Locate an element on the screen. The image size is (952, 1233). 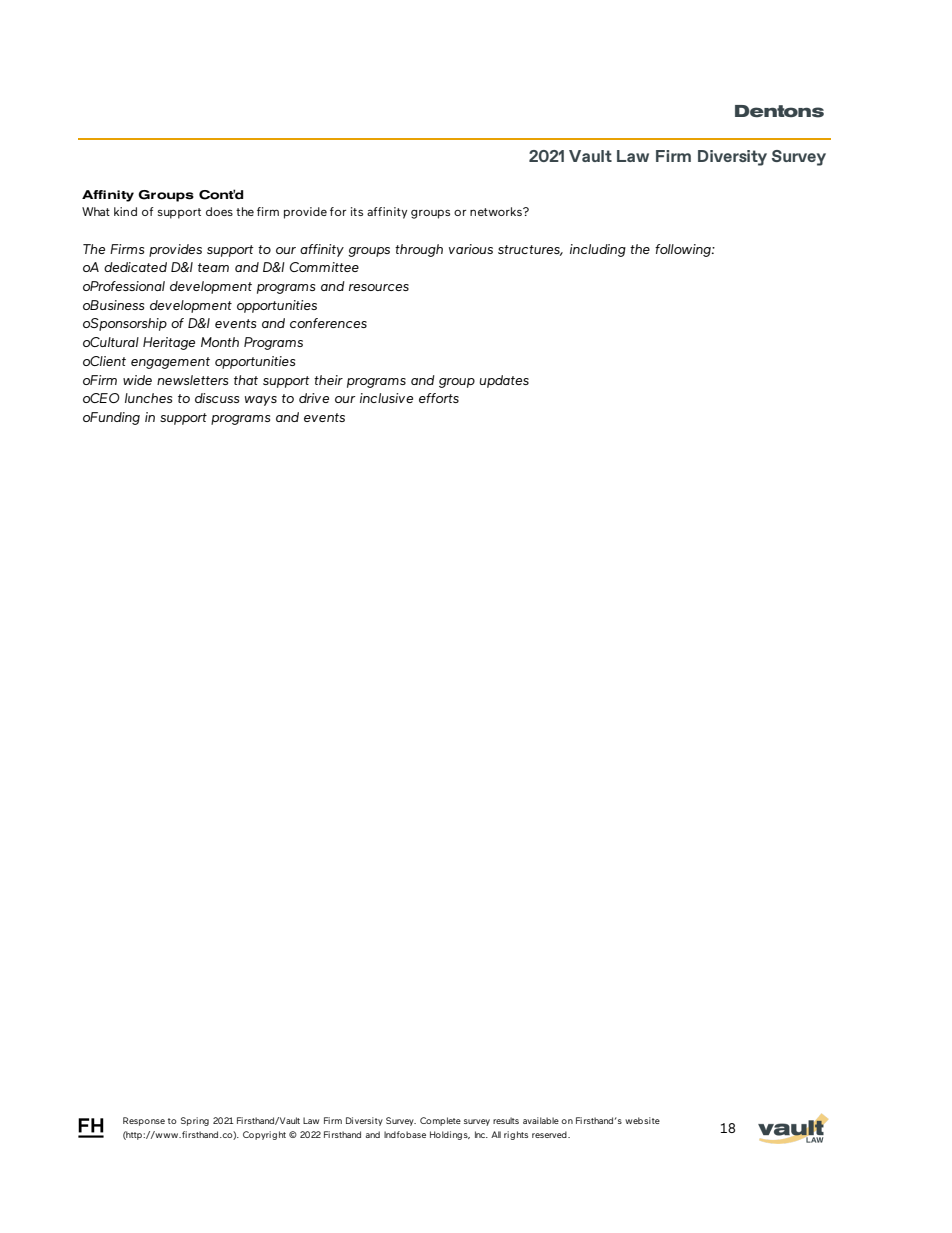
inclusive is located at coordinates (386, 398).
